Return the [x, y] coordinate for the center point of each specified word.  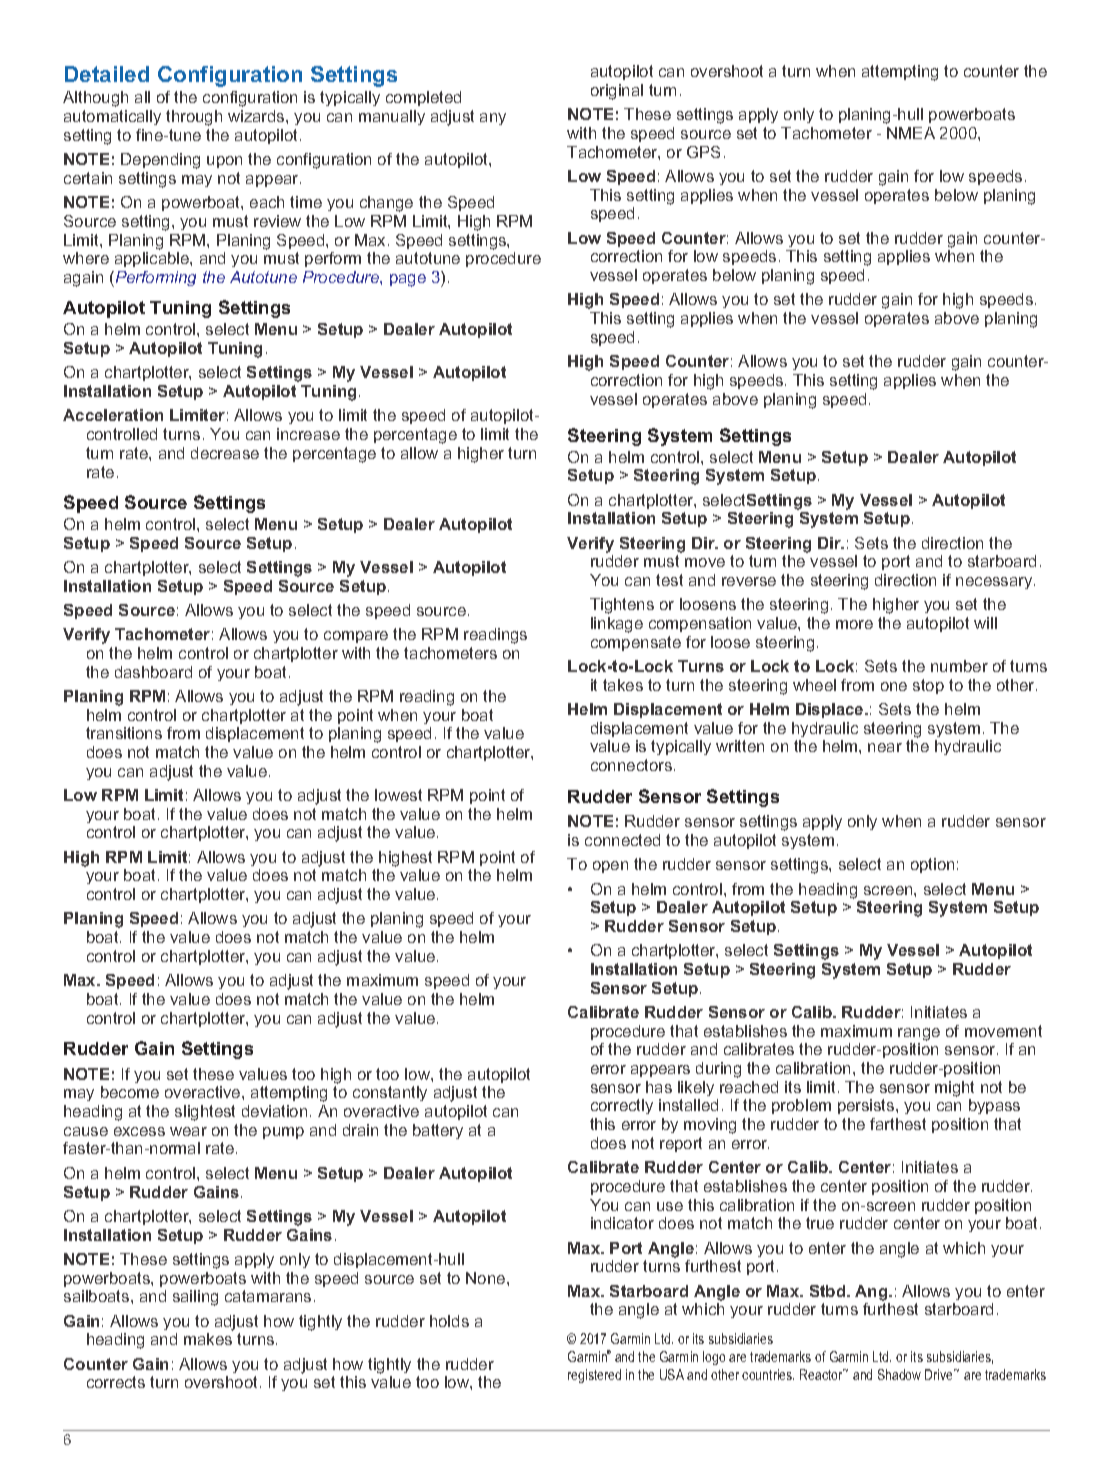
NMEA [911, 133]
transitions [124, 733]
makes [208, 1339]
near [885, 747]
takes [623, 685]
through [194, 118]
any [493, 119]
